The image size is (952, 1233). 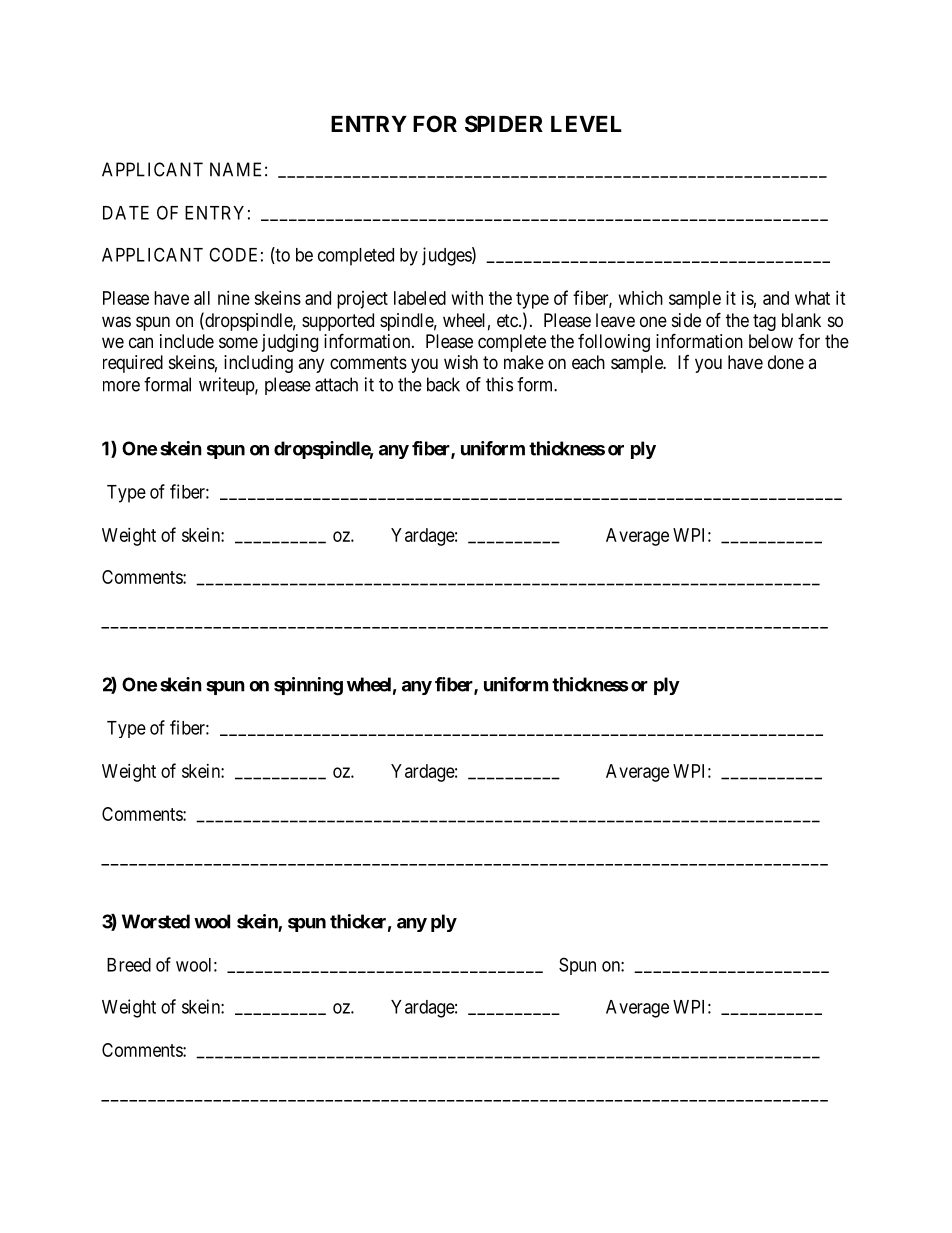 I want to click on DATE, so click(x=126, y=213).
